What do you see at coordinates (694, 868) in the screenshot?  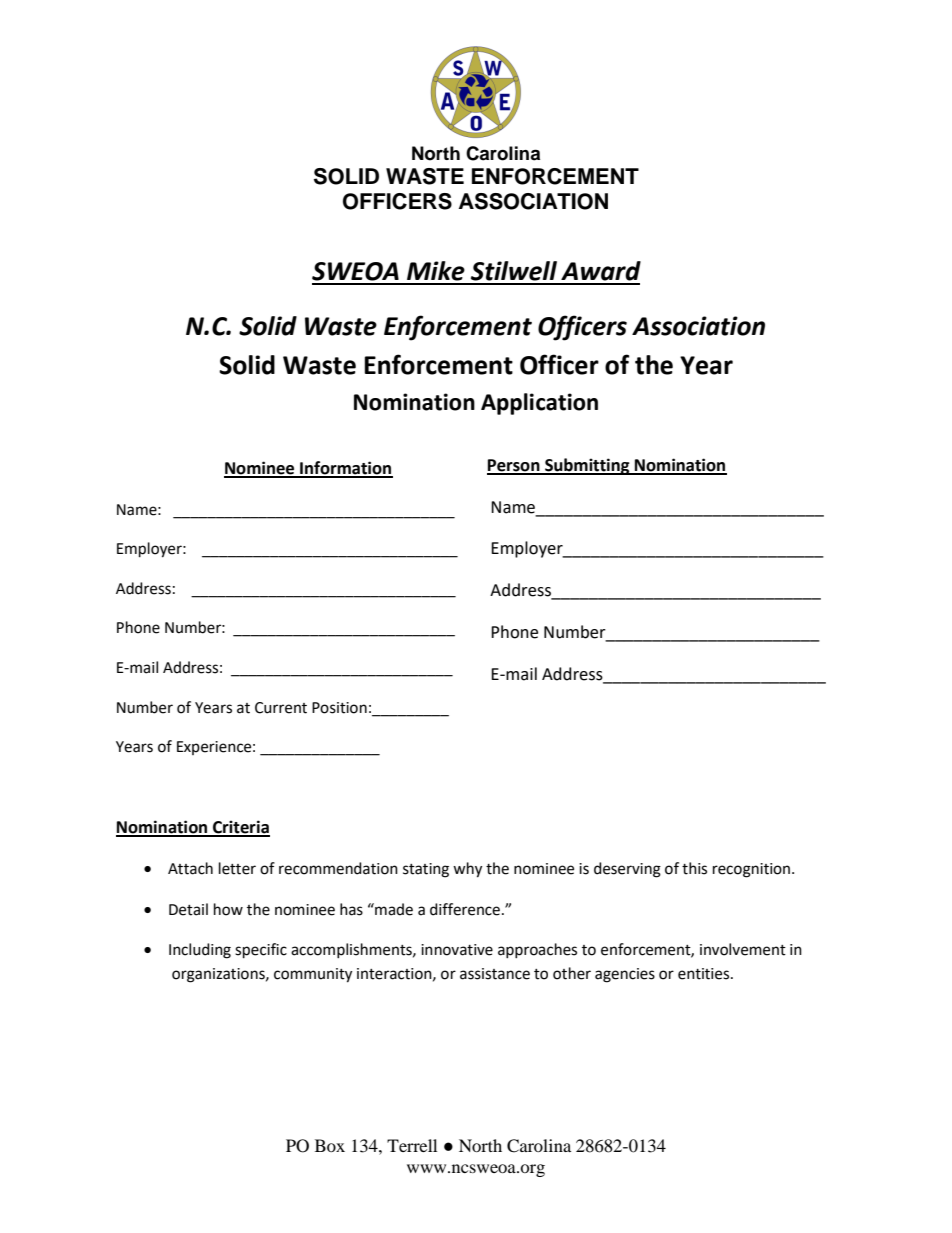 I see `this` at bounding box center [694, 868].
